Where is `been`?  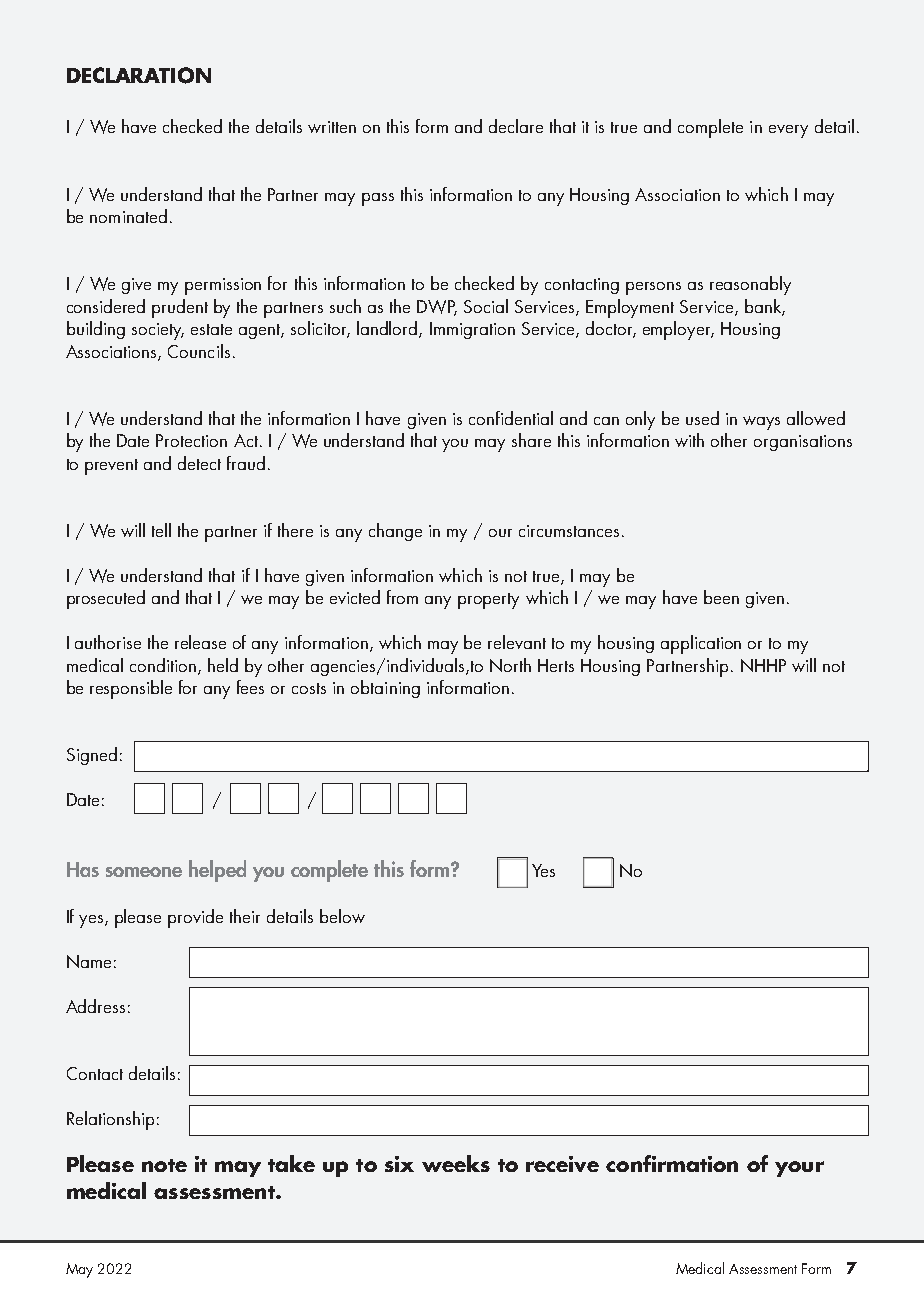 been is located at coordinates (721, 597).
